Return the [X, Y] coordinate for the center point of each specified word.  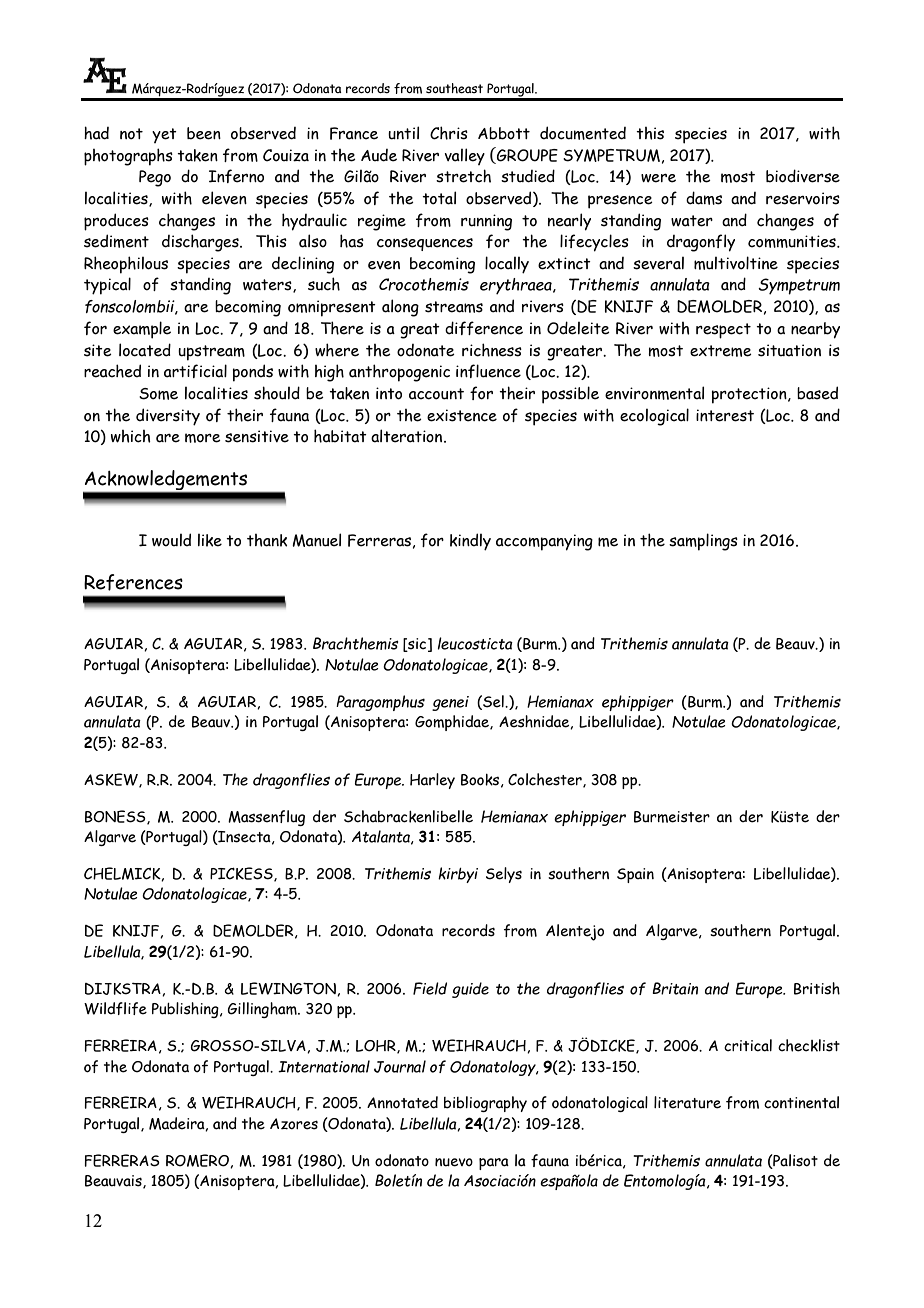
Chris [449, 133]
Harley [432, 781]
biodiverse [803, 176]
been [204, 133]
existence [462, 415]
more [203, 438]
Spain [635, 875]
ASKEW [112, 780]
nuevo [454, 1162]
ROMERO [198, 1161]
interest [725, 415]
